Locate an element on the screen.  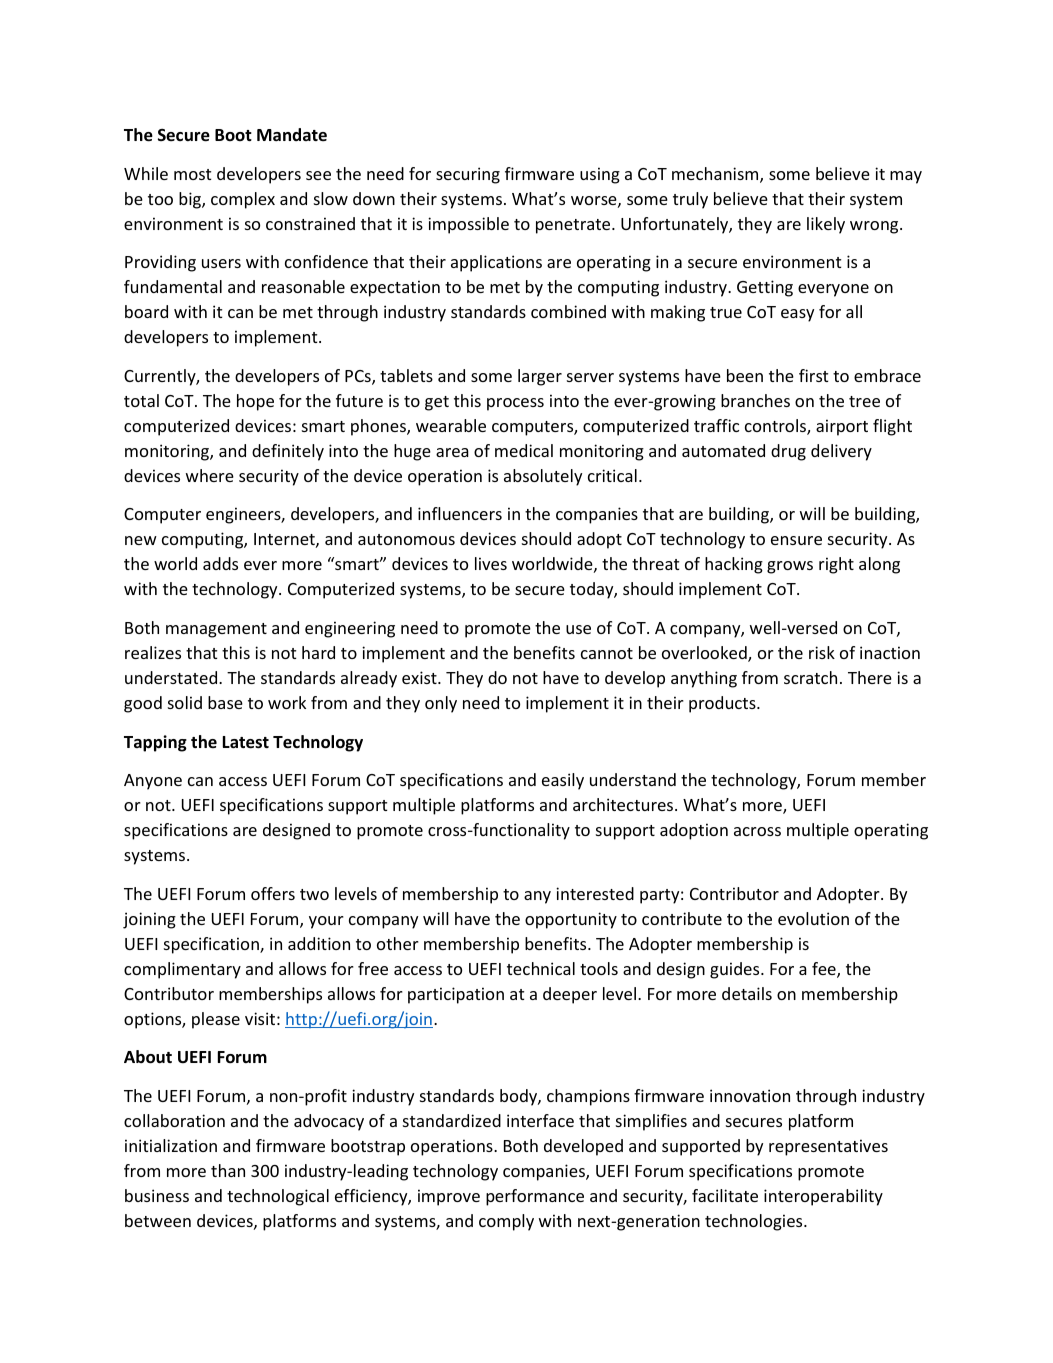
process is located at coordinates (515, 404).
